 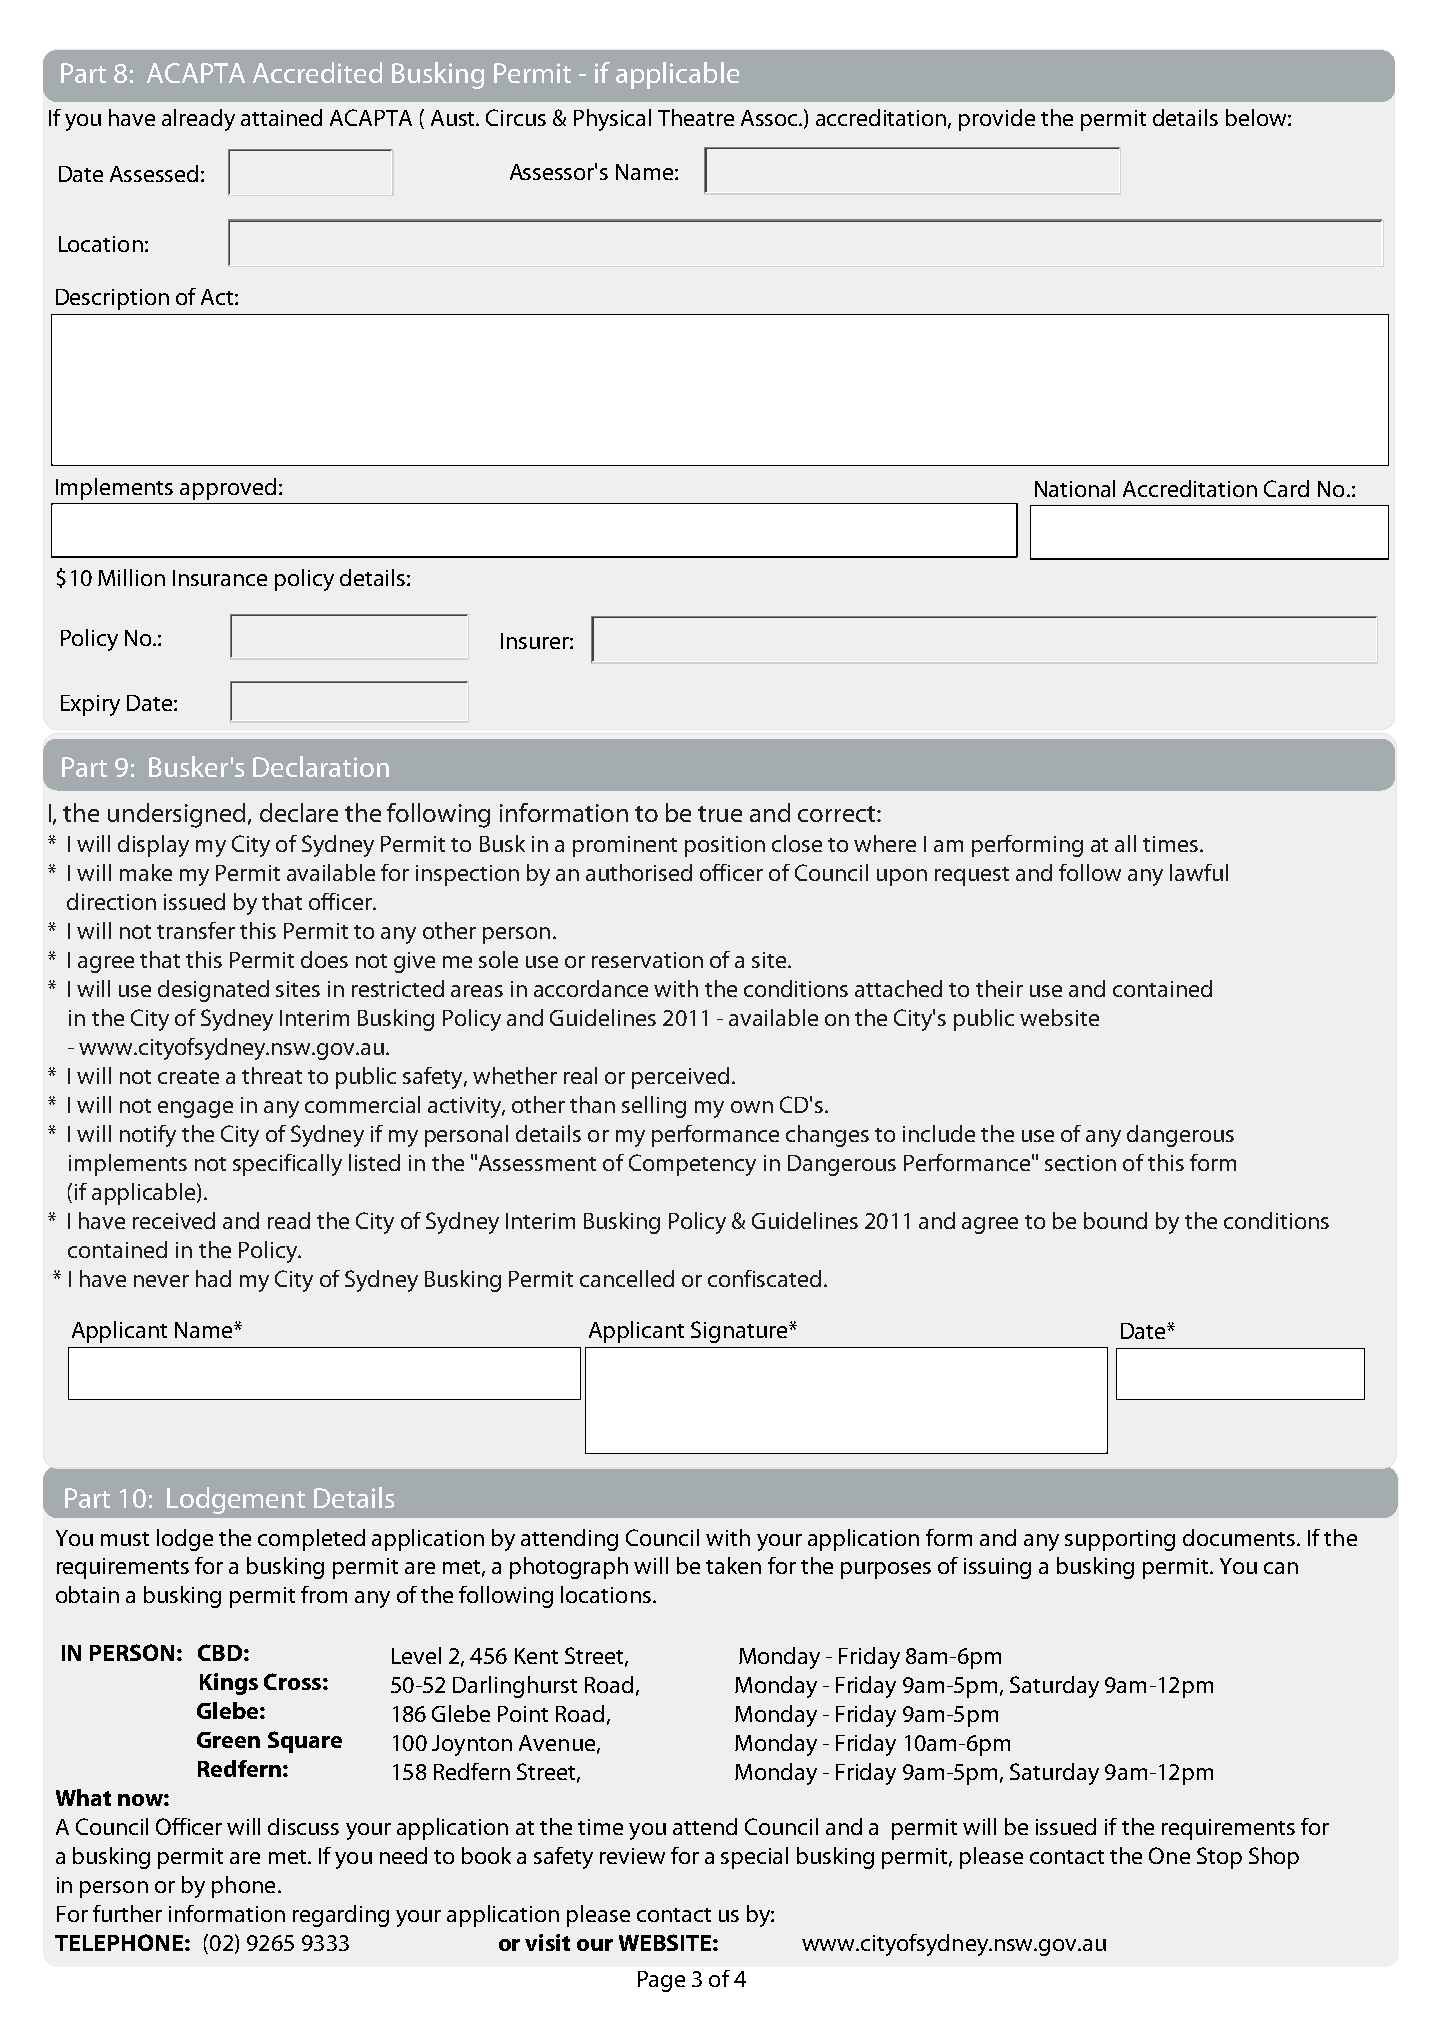 I want to click on provide, so click(x=997, y=120).
